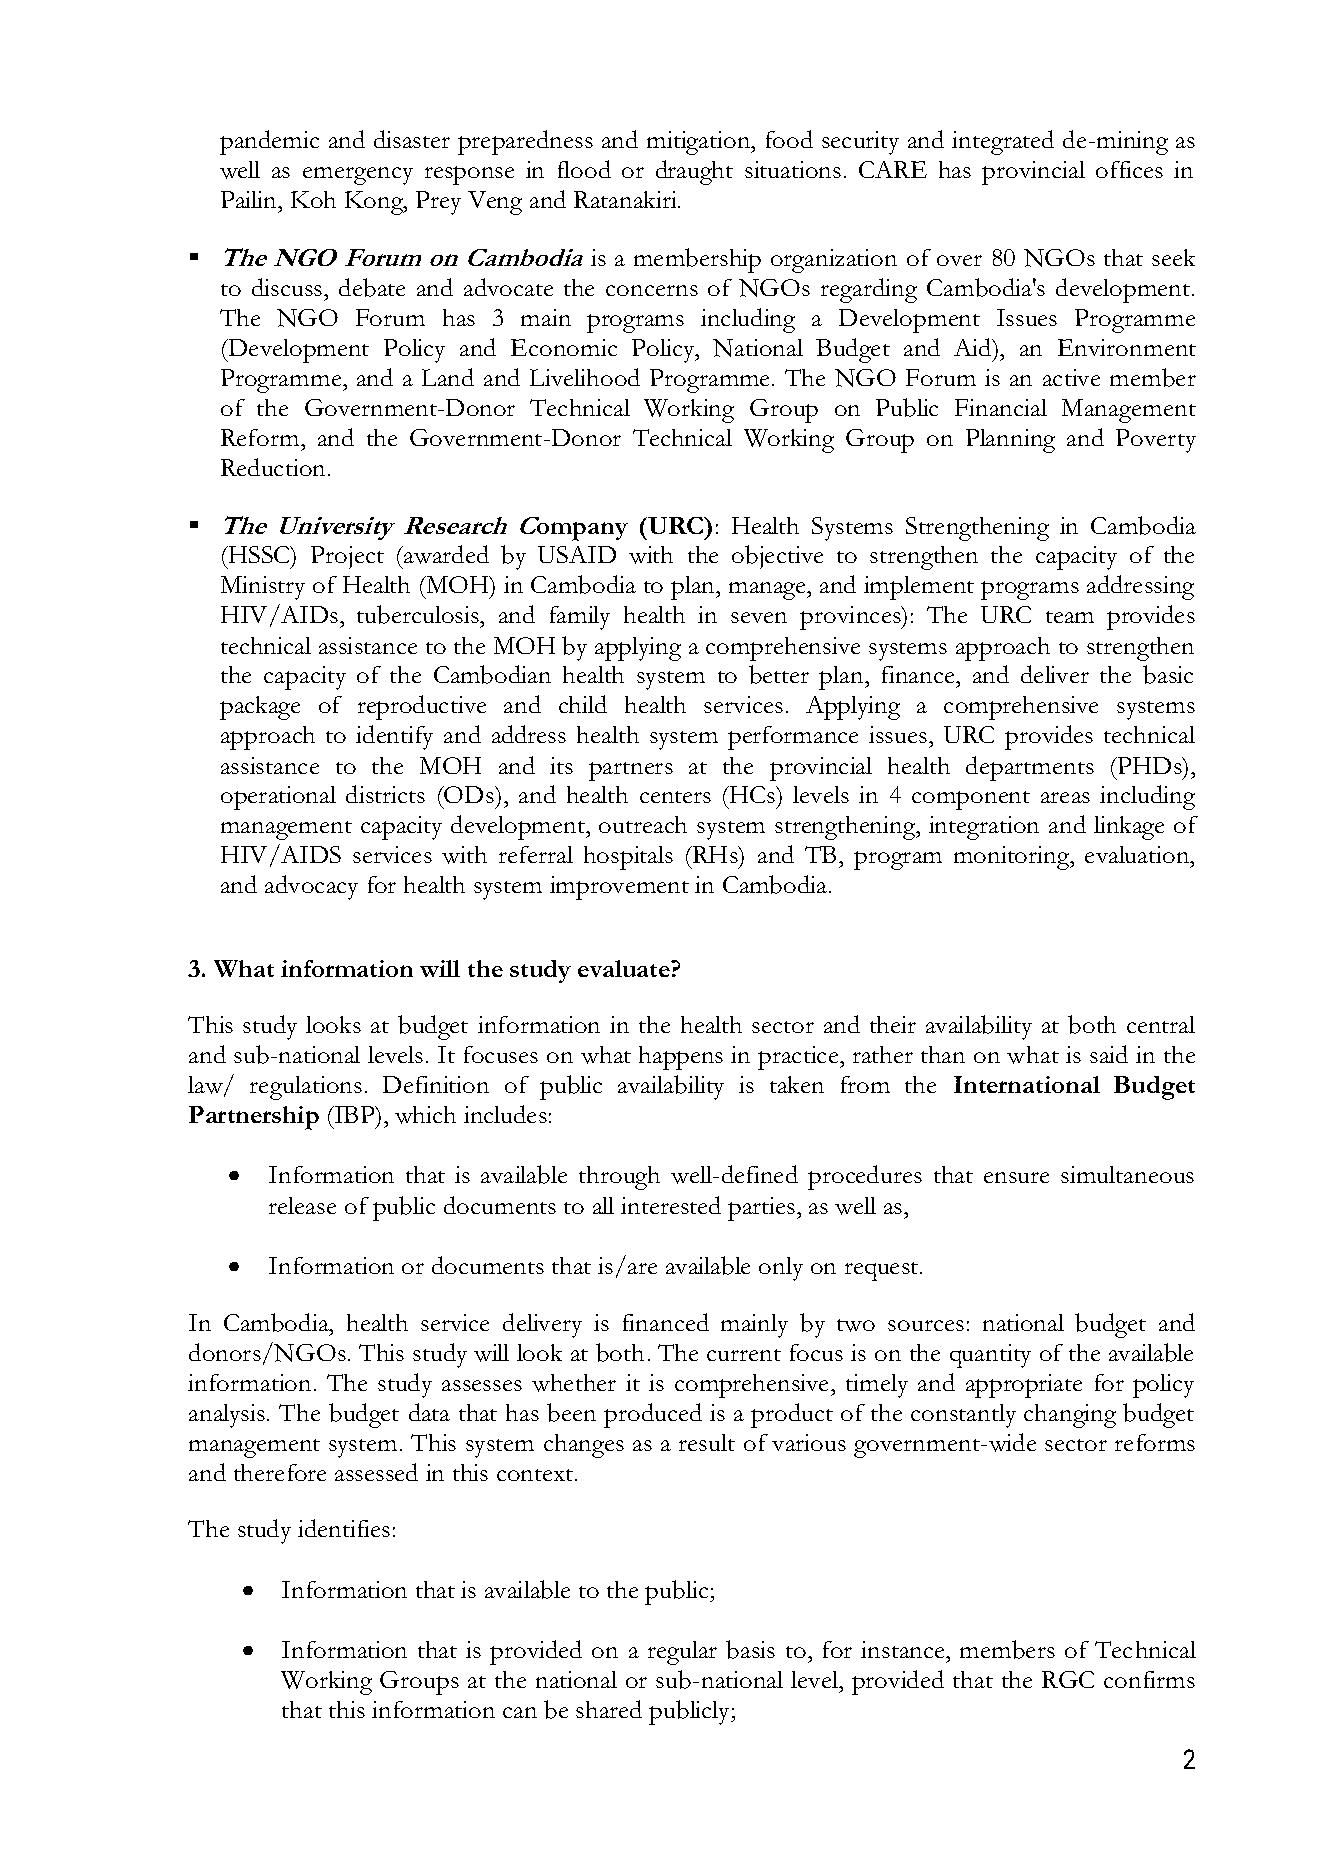  Describe the element at coordinates (779, 674) in the screenshot. I see `better` at that location.
